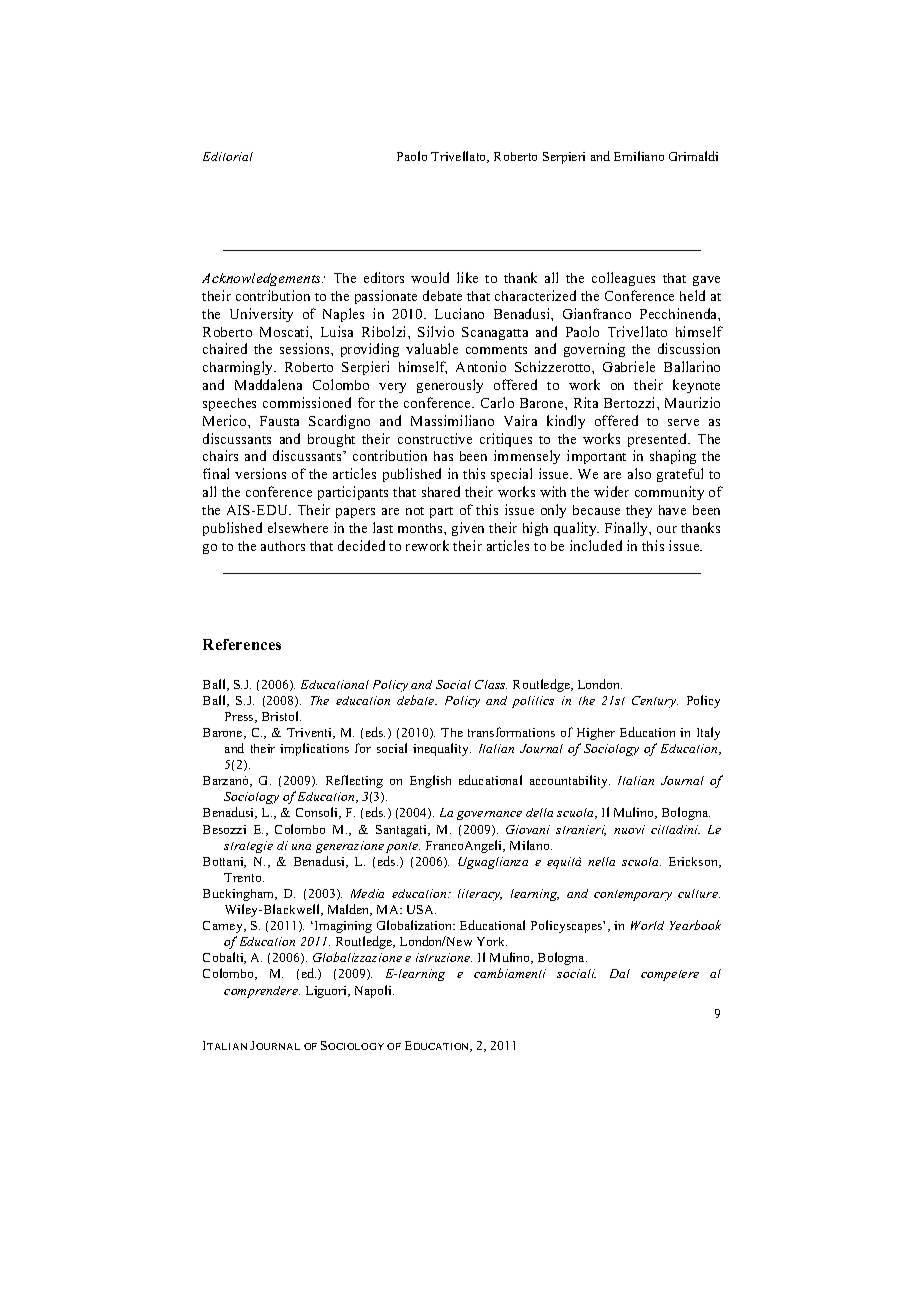 The image size is (924, 1308). What do you see at coordinates (450, 386) in the page?
I see `generously` at bounding box center [450, 386].
